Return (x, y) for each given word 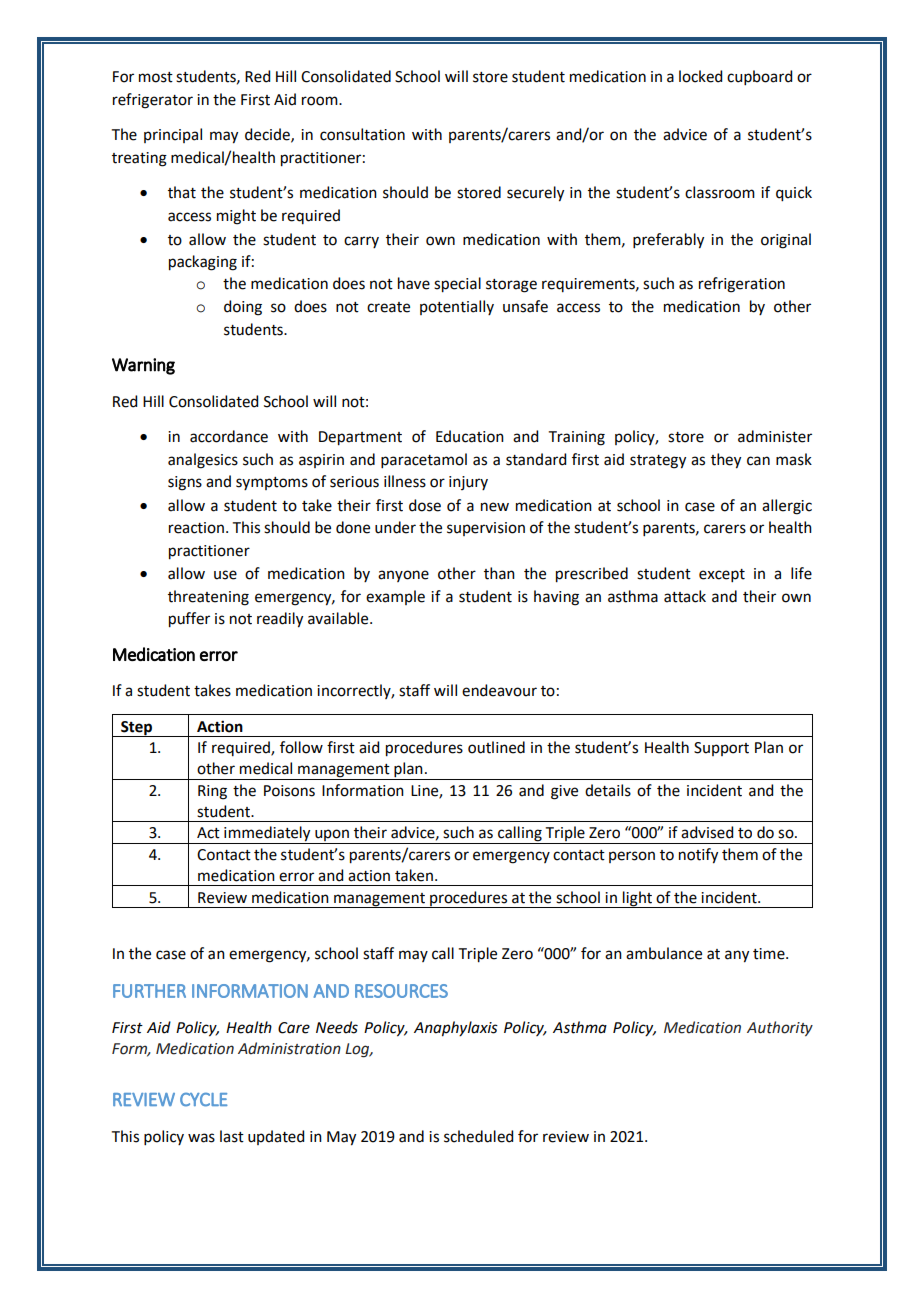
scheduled (478, 1136)
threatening (208, 598)
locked (700, 76)
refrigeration (742, 285)
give (564, 792)
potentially (457, 307)
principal (173, 135)
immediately (267, 835)
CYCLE (204, 1100)
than (499, 573)
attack (685, 596)
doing (243, 308)
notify (698, 856)
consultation (362, 134)
